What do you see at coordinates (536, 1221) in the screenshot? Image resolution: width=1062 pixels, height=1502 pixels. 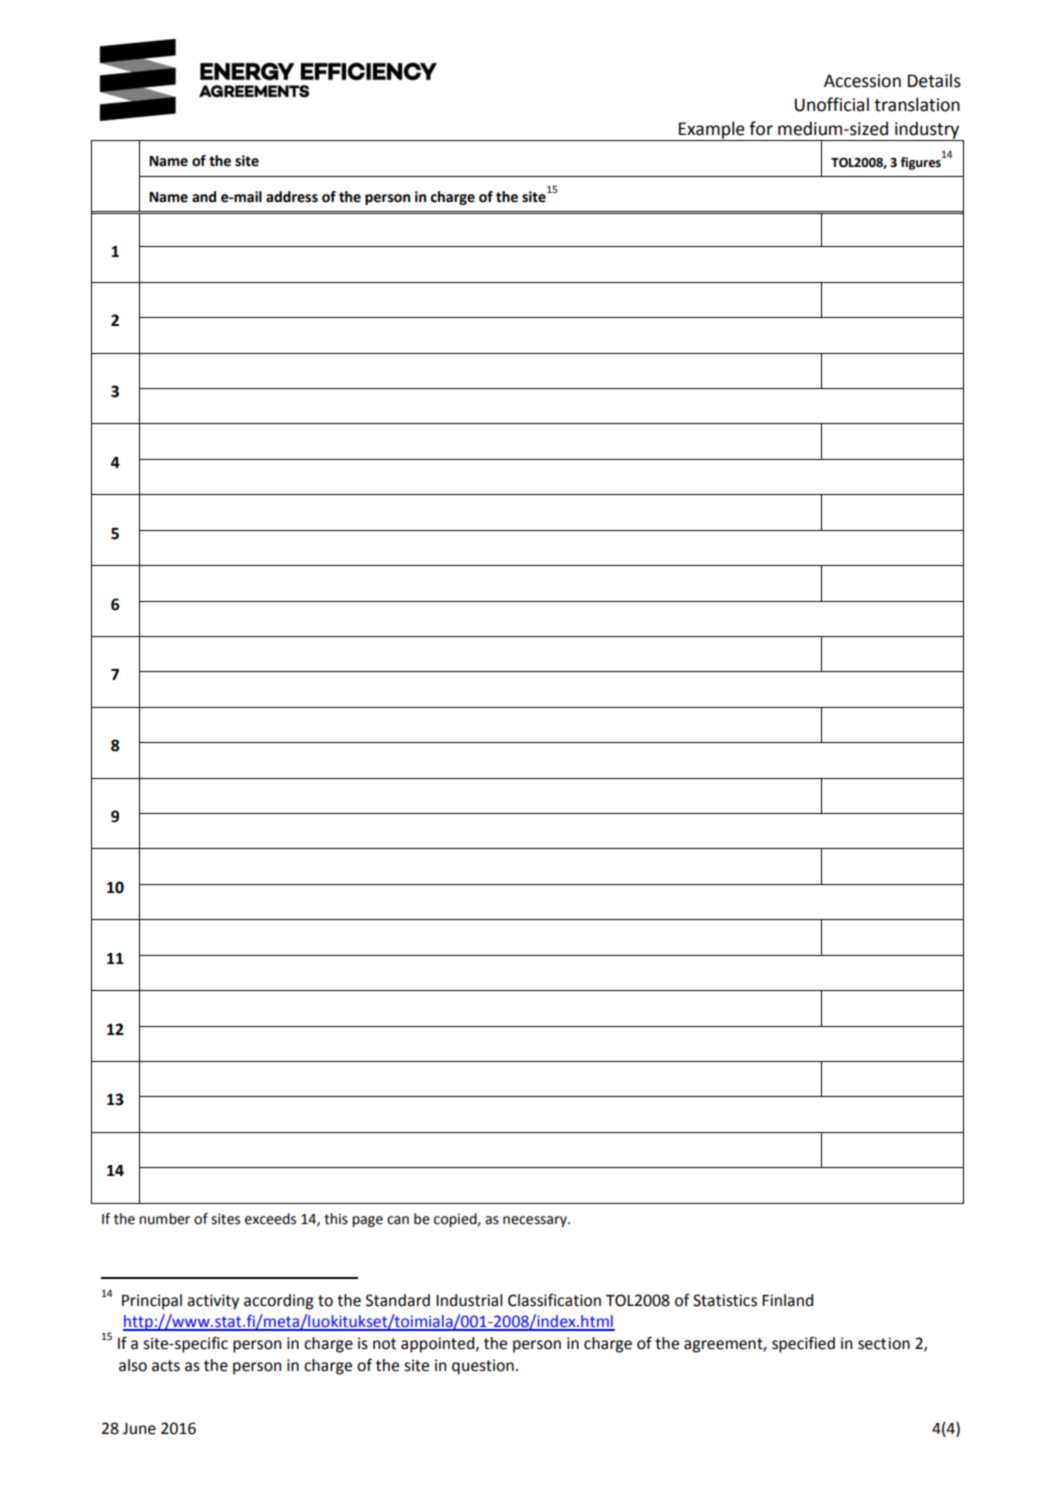 I see `necessary` at bounding box center [536, 1221].
